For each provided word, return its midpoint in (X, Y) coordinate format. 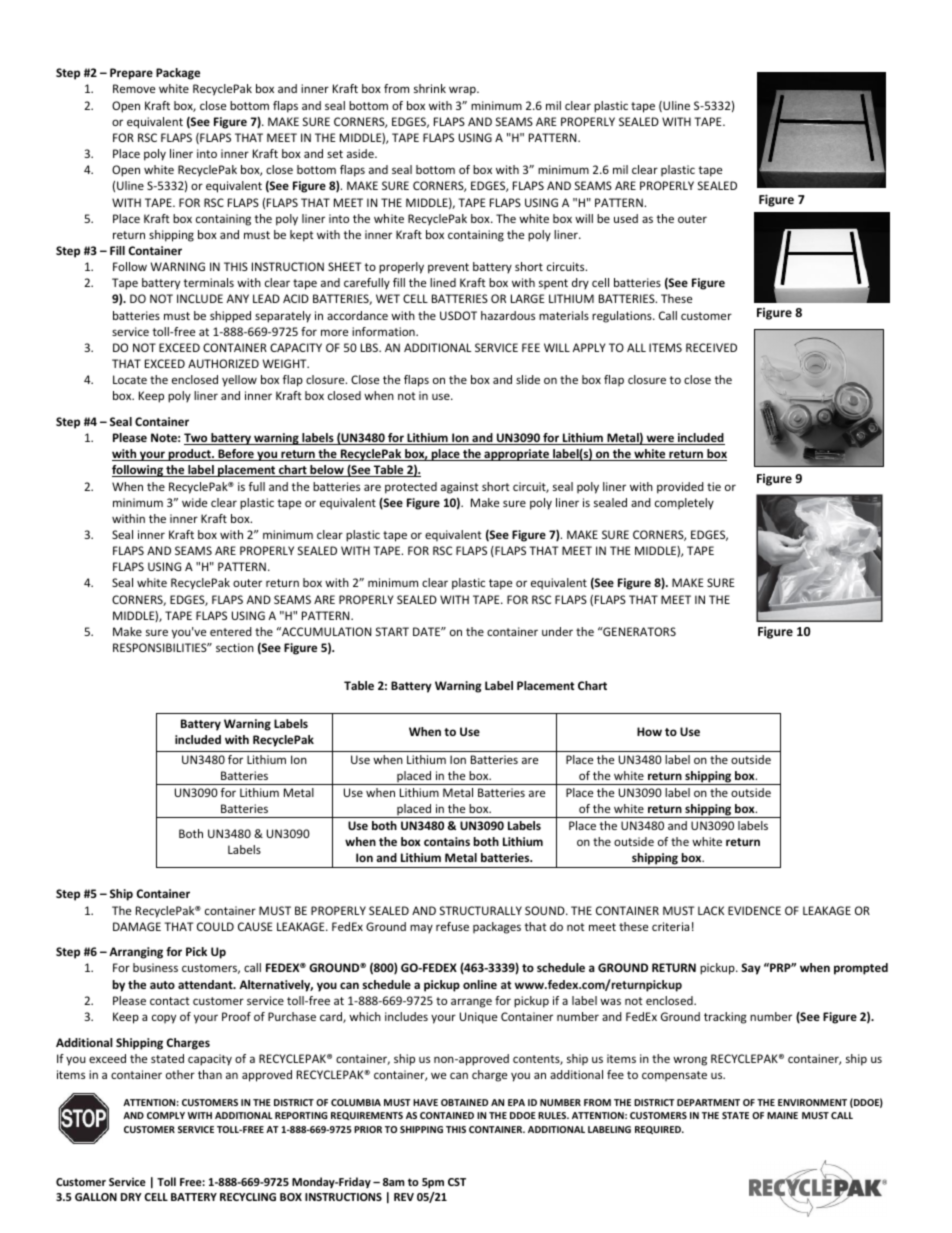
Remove (134, 88)
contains (447, 841)
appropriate (516, 455)
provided (680, 488)
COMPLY (166, 1115)
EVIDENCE (754, 910)
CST (457, 1182)
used (626, 218)
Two (197, 439)
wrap (463, 91)
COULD (215, 926)
